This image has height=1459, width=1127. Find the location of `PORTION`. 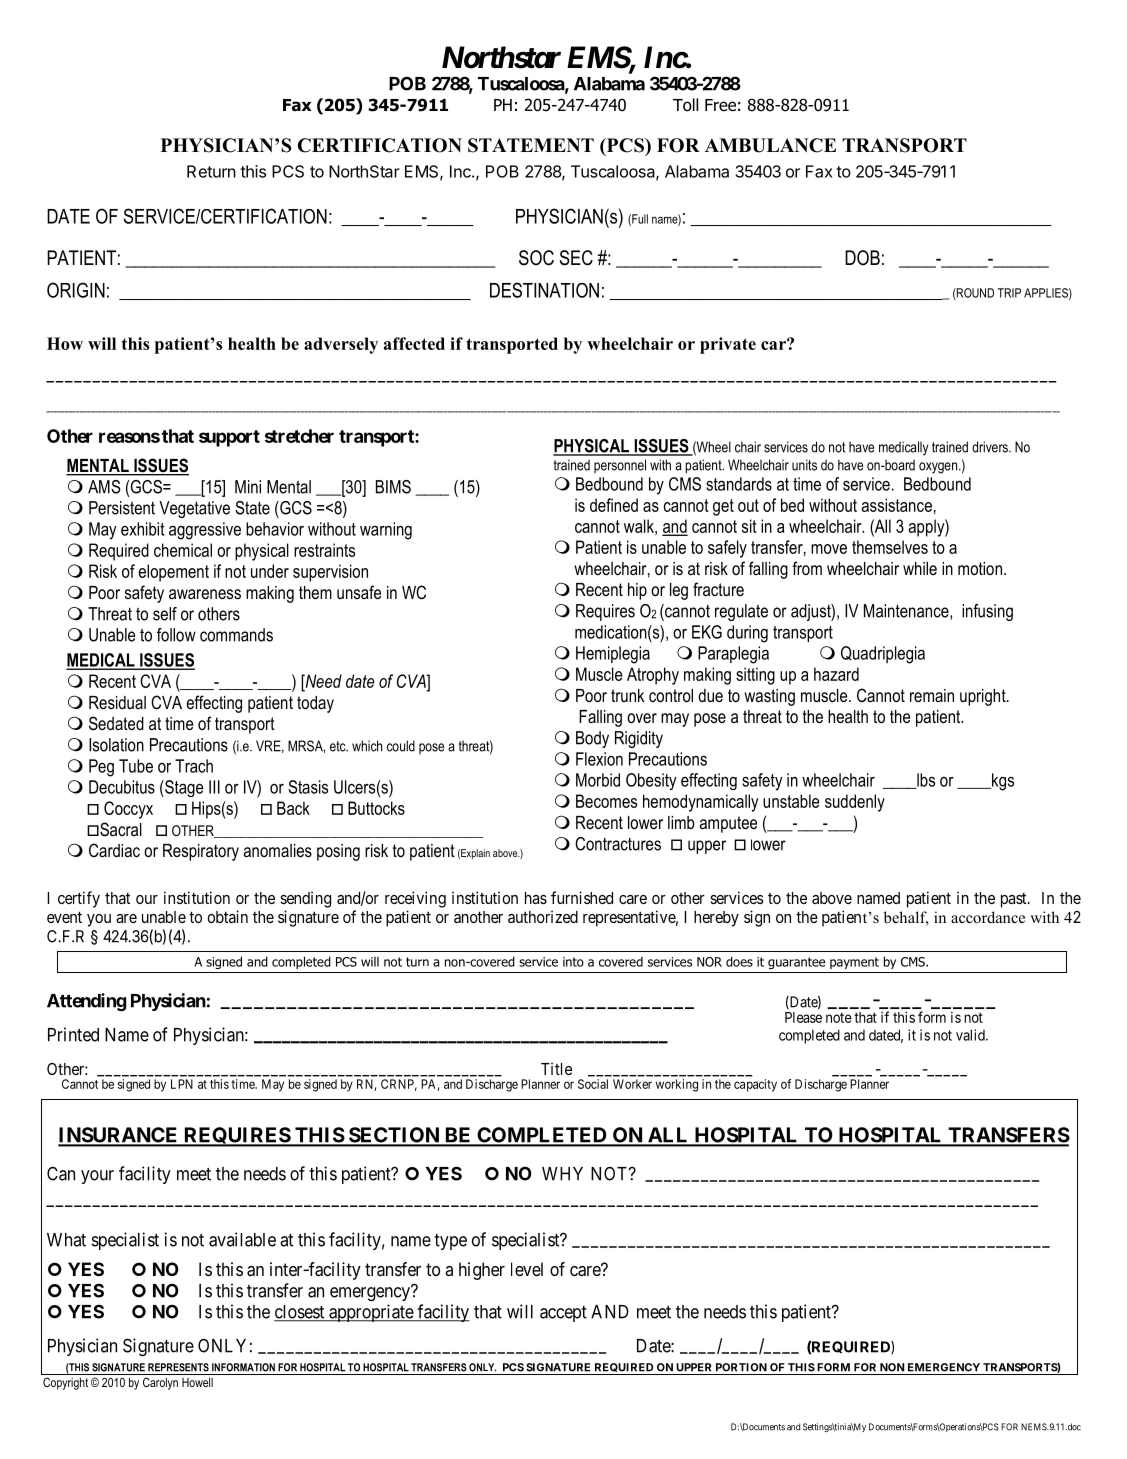

PORTION is located at coordinates (741, 1367).
